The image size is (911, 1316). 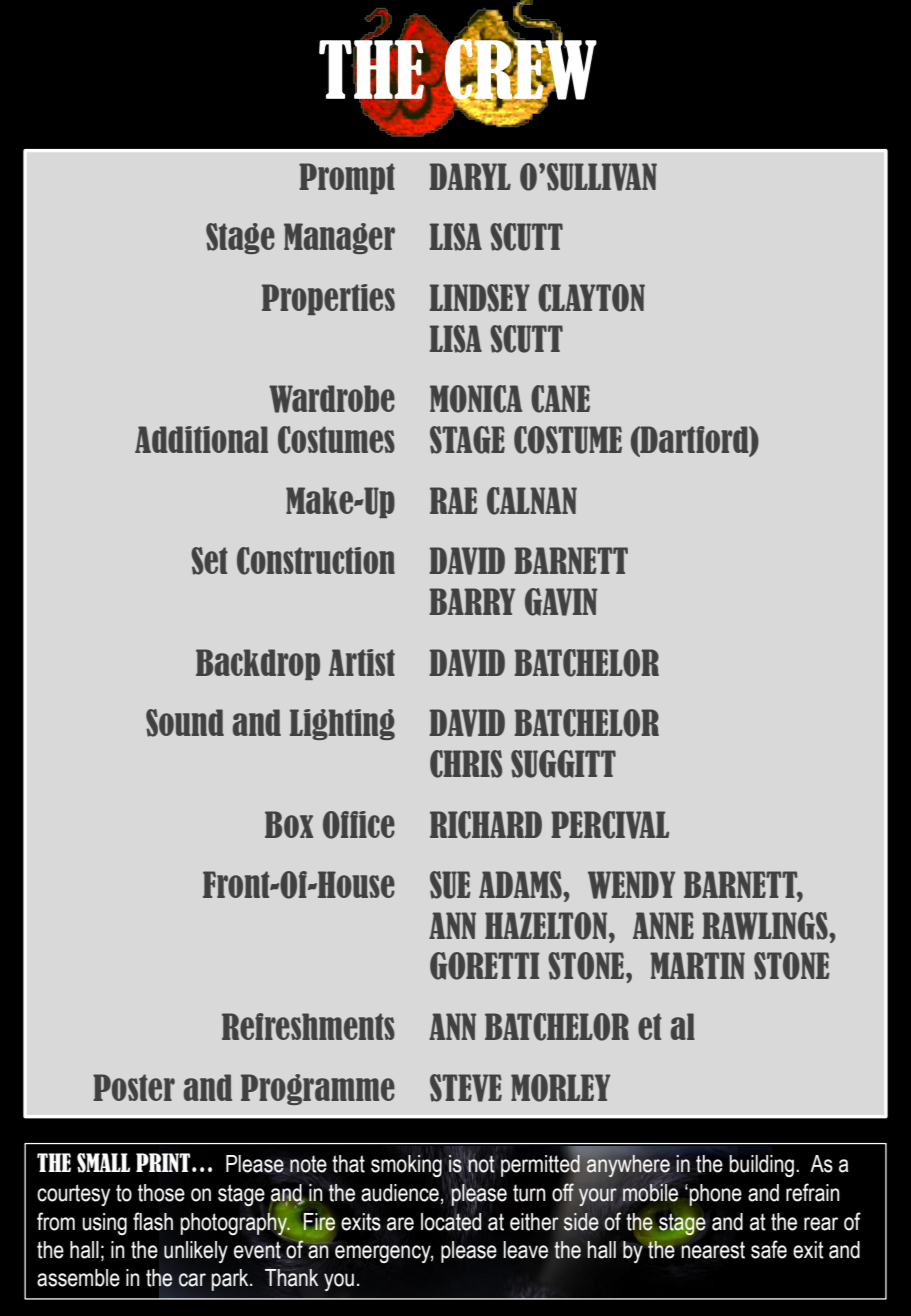 What do you see at coordinates (289, 824) in the screenshot?
I see `Box` at bounding box center [289, 824].
